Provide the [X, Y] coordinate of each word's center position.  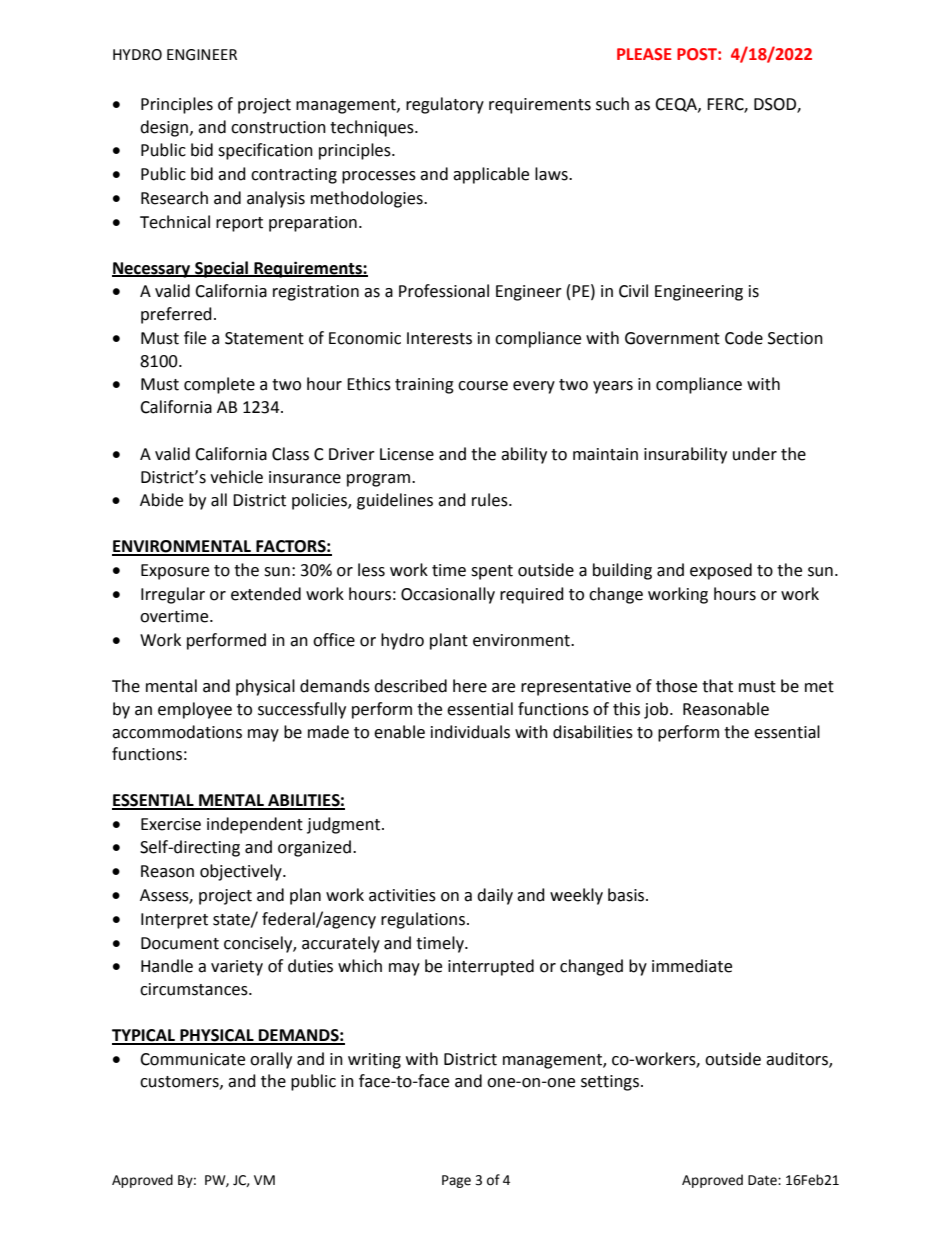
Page [456, 1181]
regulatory [445, 105]
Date [763, 1180]
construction [278, 127]
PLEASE [644, 54]
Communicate [192, 1059]
